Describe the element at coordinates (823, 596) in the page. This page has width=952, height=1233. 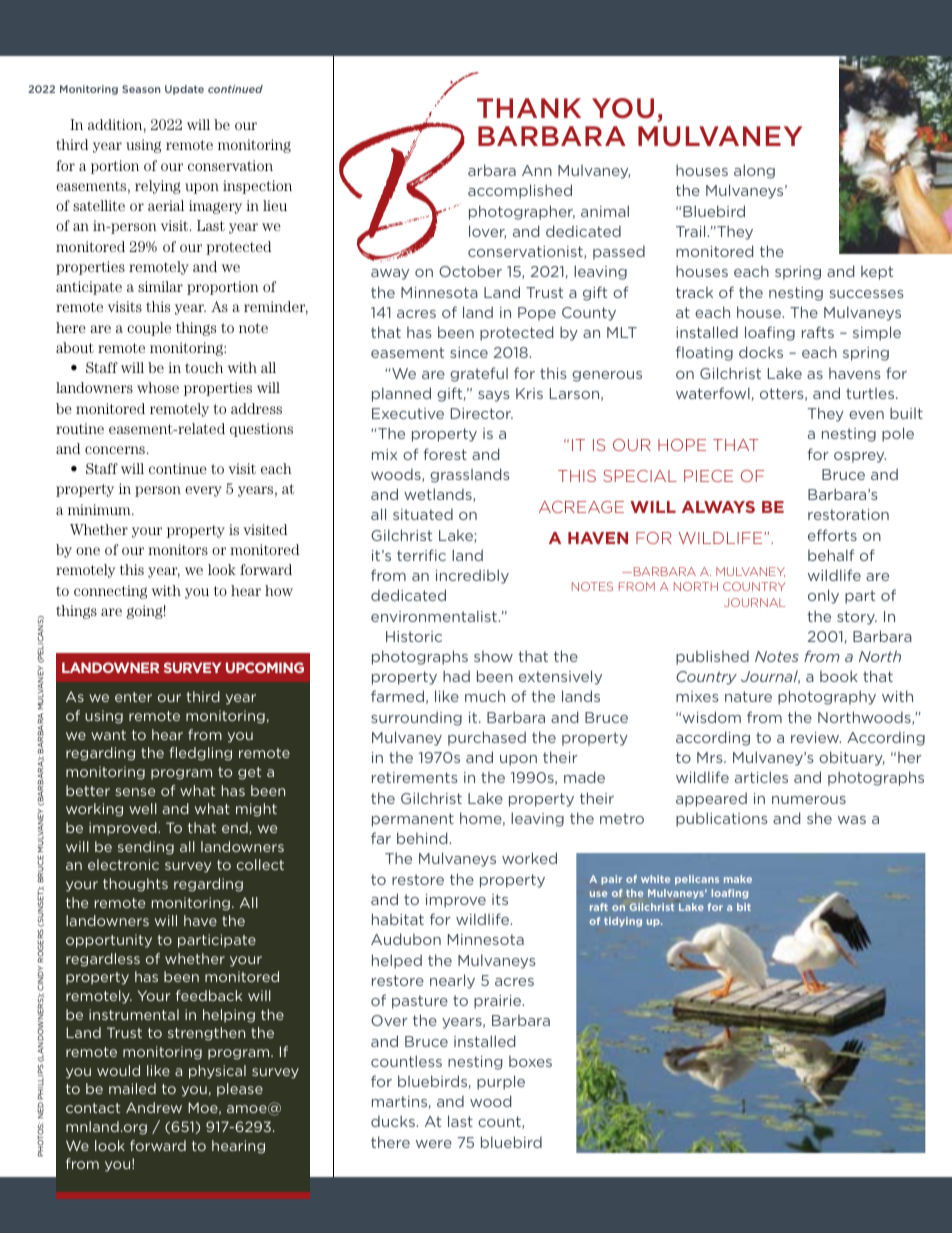
I see `only` at that location.
